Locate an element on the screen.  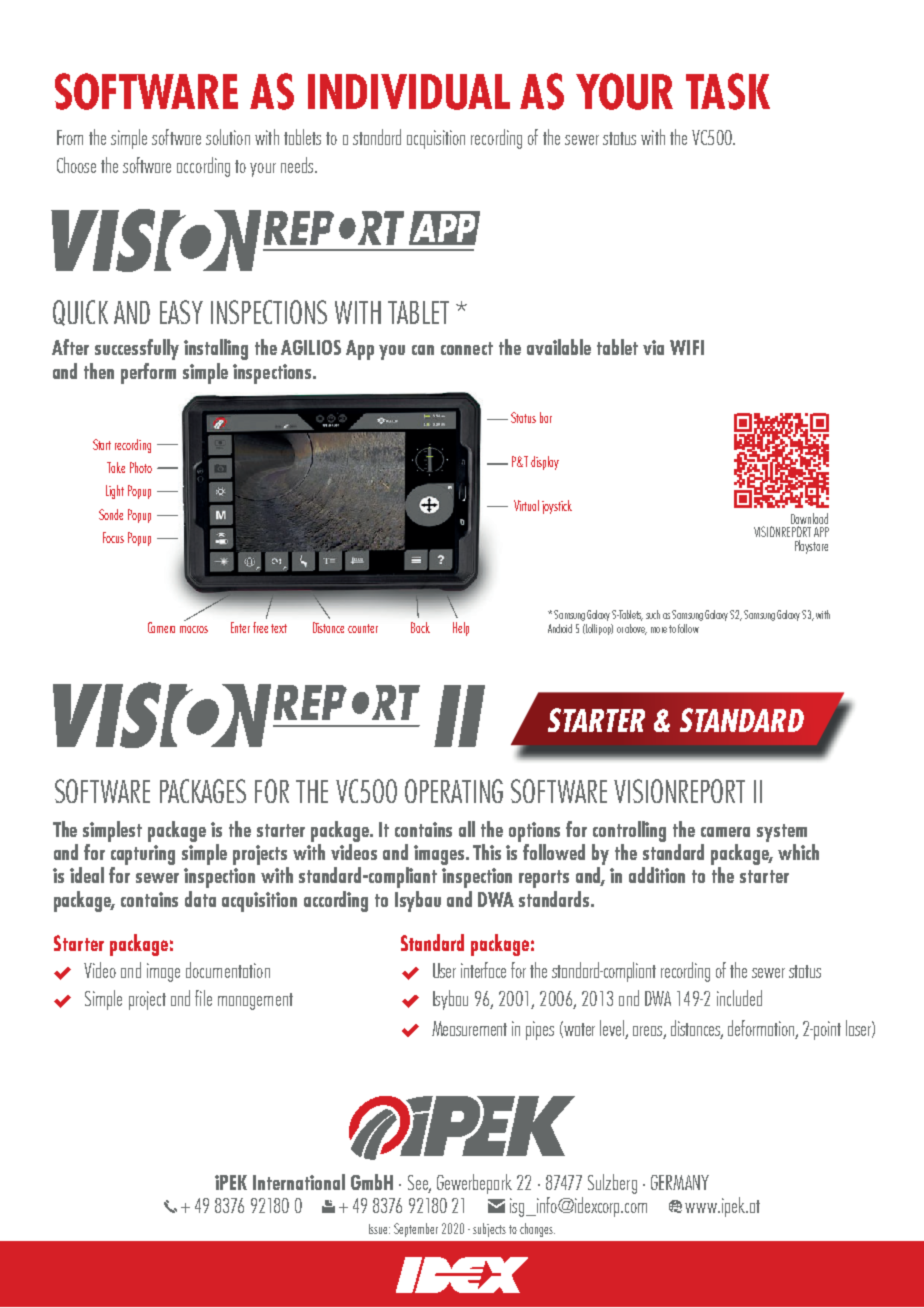
INDIVIDUAL is located at coordinates (409, 92).
